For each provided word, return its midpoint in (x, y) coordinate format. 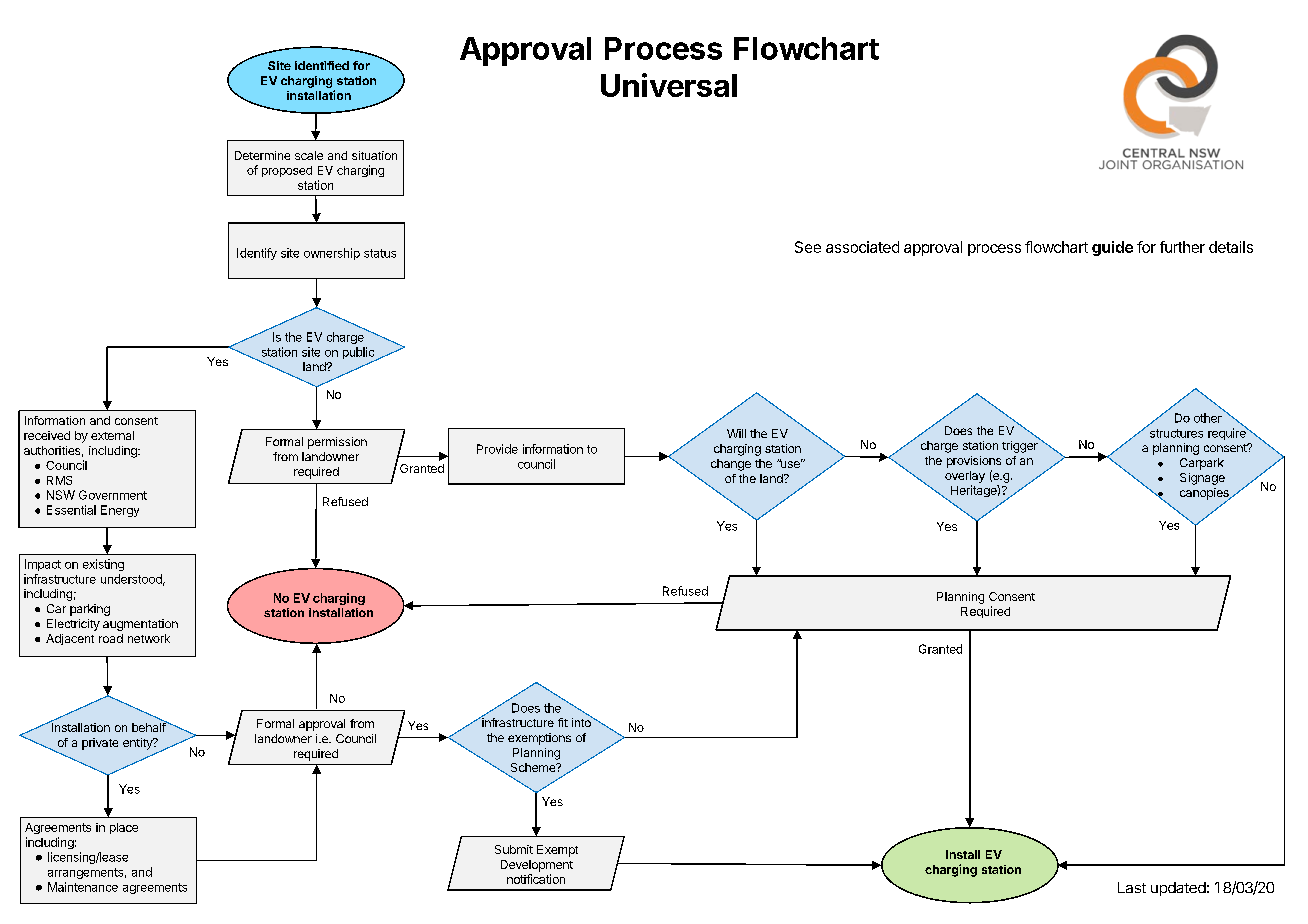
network (149, 638)
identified (322, 65)
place (124, 828)
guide (1112, 248)
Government (113, 495)
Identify (257, 254)
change (731, 465)
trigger (1021, 446)
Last (1132, 887)
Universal (669, 85)
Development (537, 866)
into (582, 721)
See (808, 247)
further (1182, 247)
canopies (1205, 495)
